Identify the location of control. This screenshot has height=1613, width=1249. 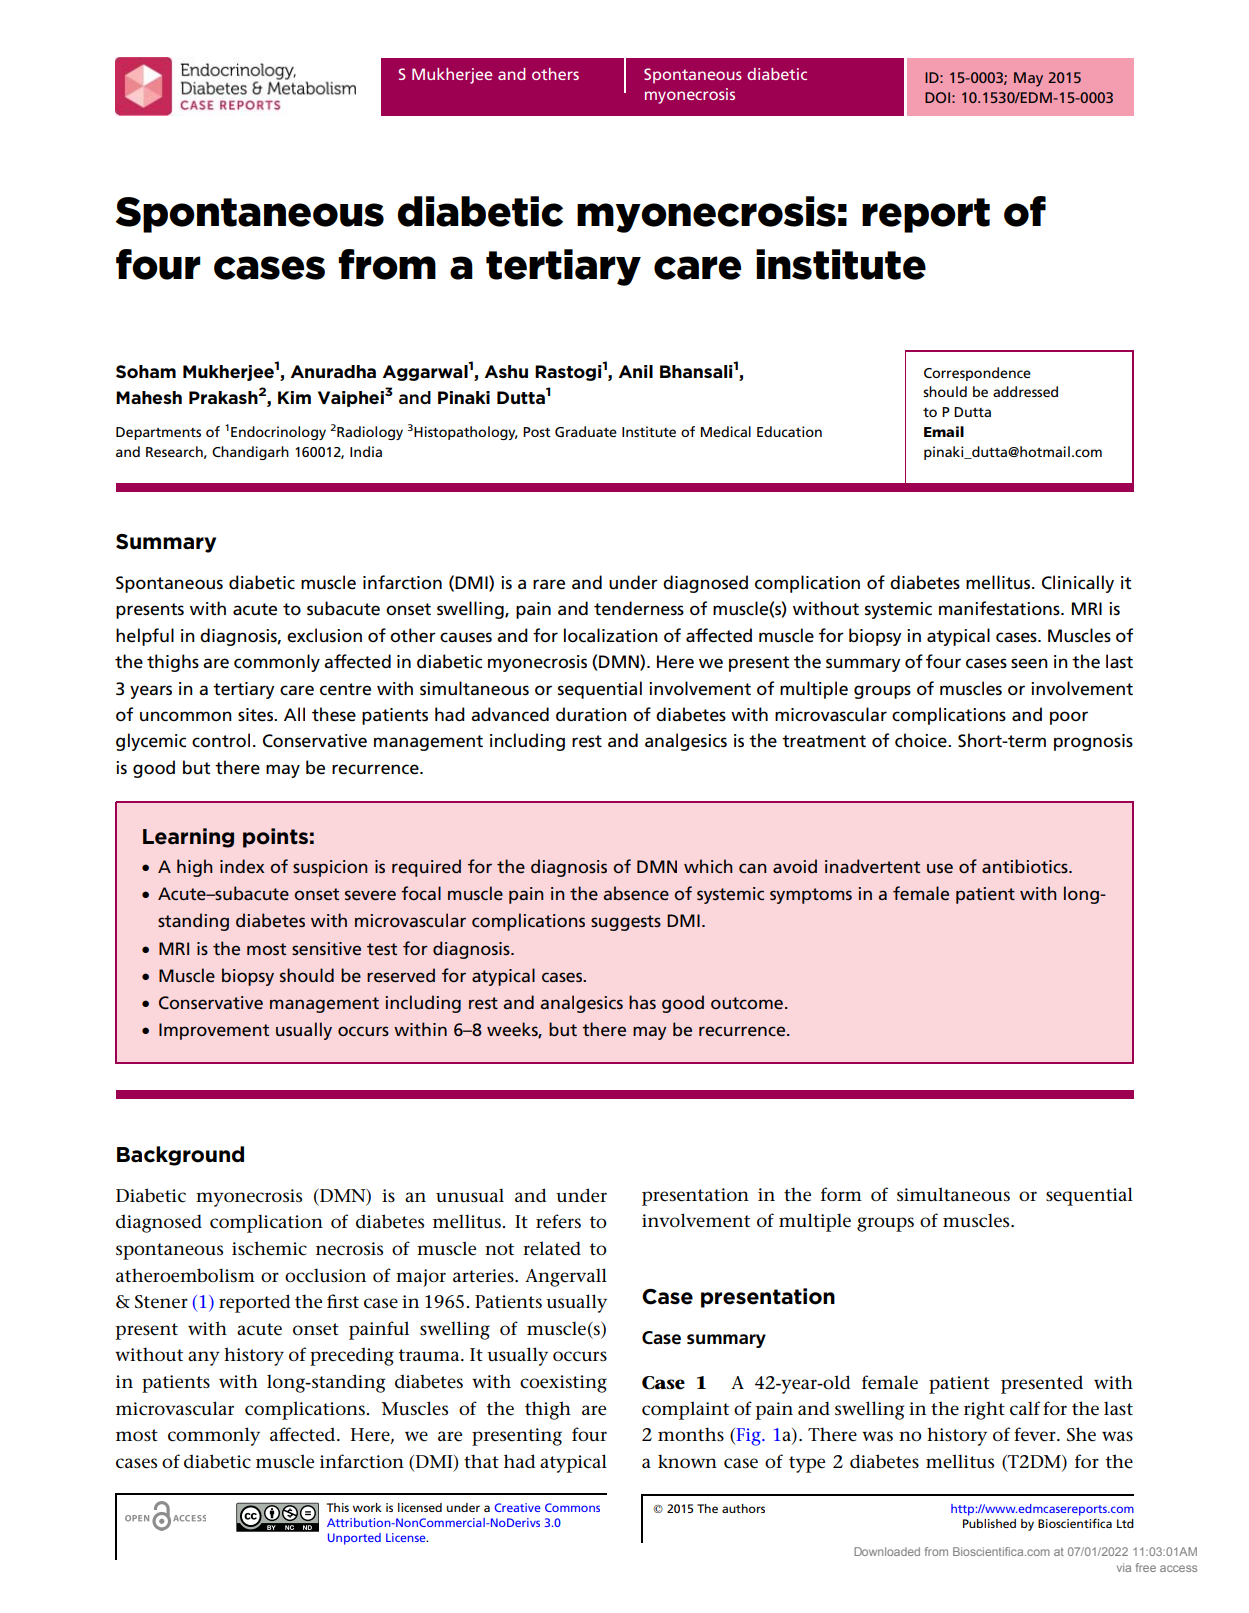
(221, 740).
